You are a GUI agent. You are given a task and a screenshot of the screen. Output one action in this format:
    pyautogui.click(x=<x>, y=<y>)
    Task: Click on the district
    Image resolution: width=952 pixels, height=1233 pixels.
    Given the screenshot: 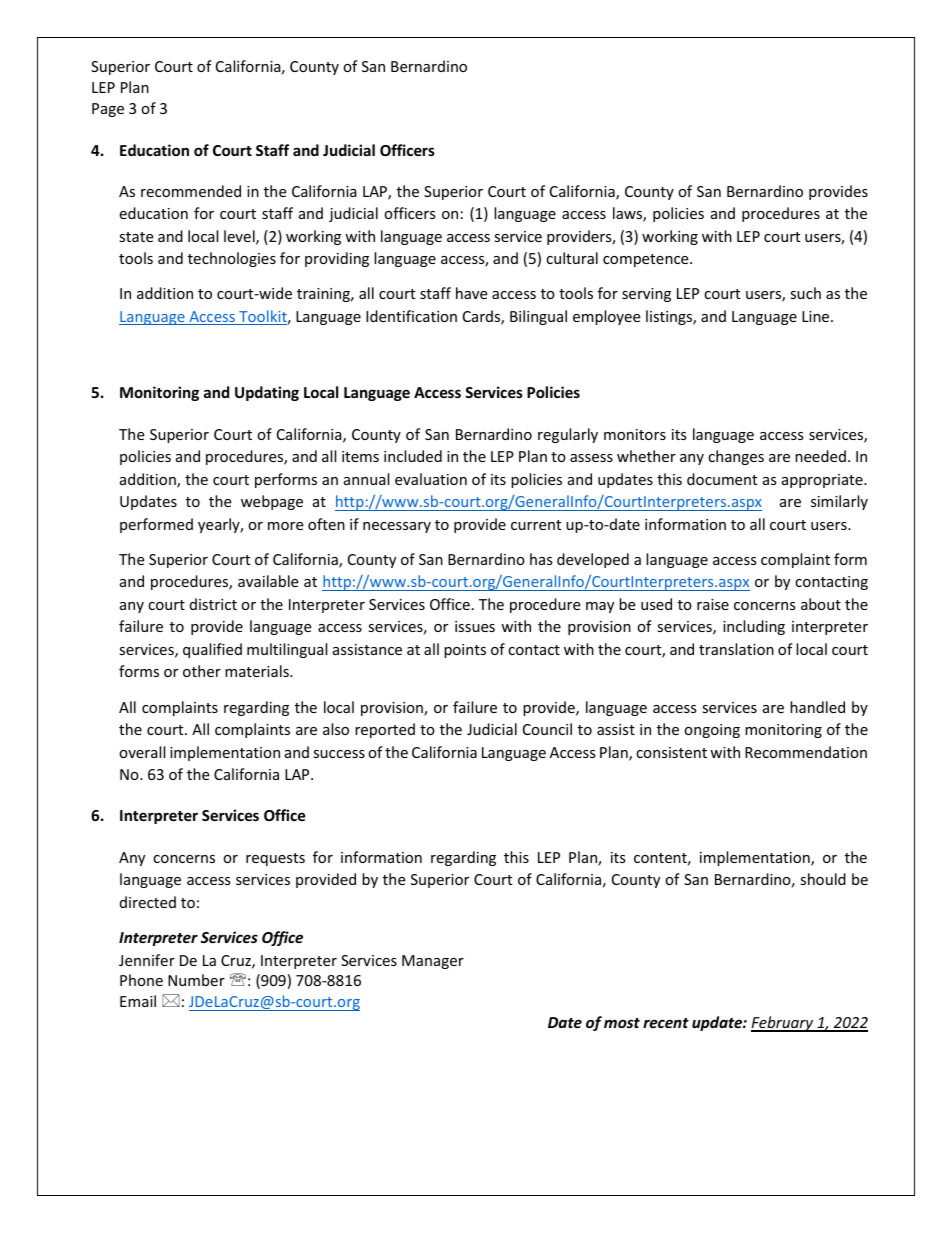 What is the action you would take?
    pyautogui.click(x=213, y=604)
